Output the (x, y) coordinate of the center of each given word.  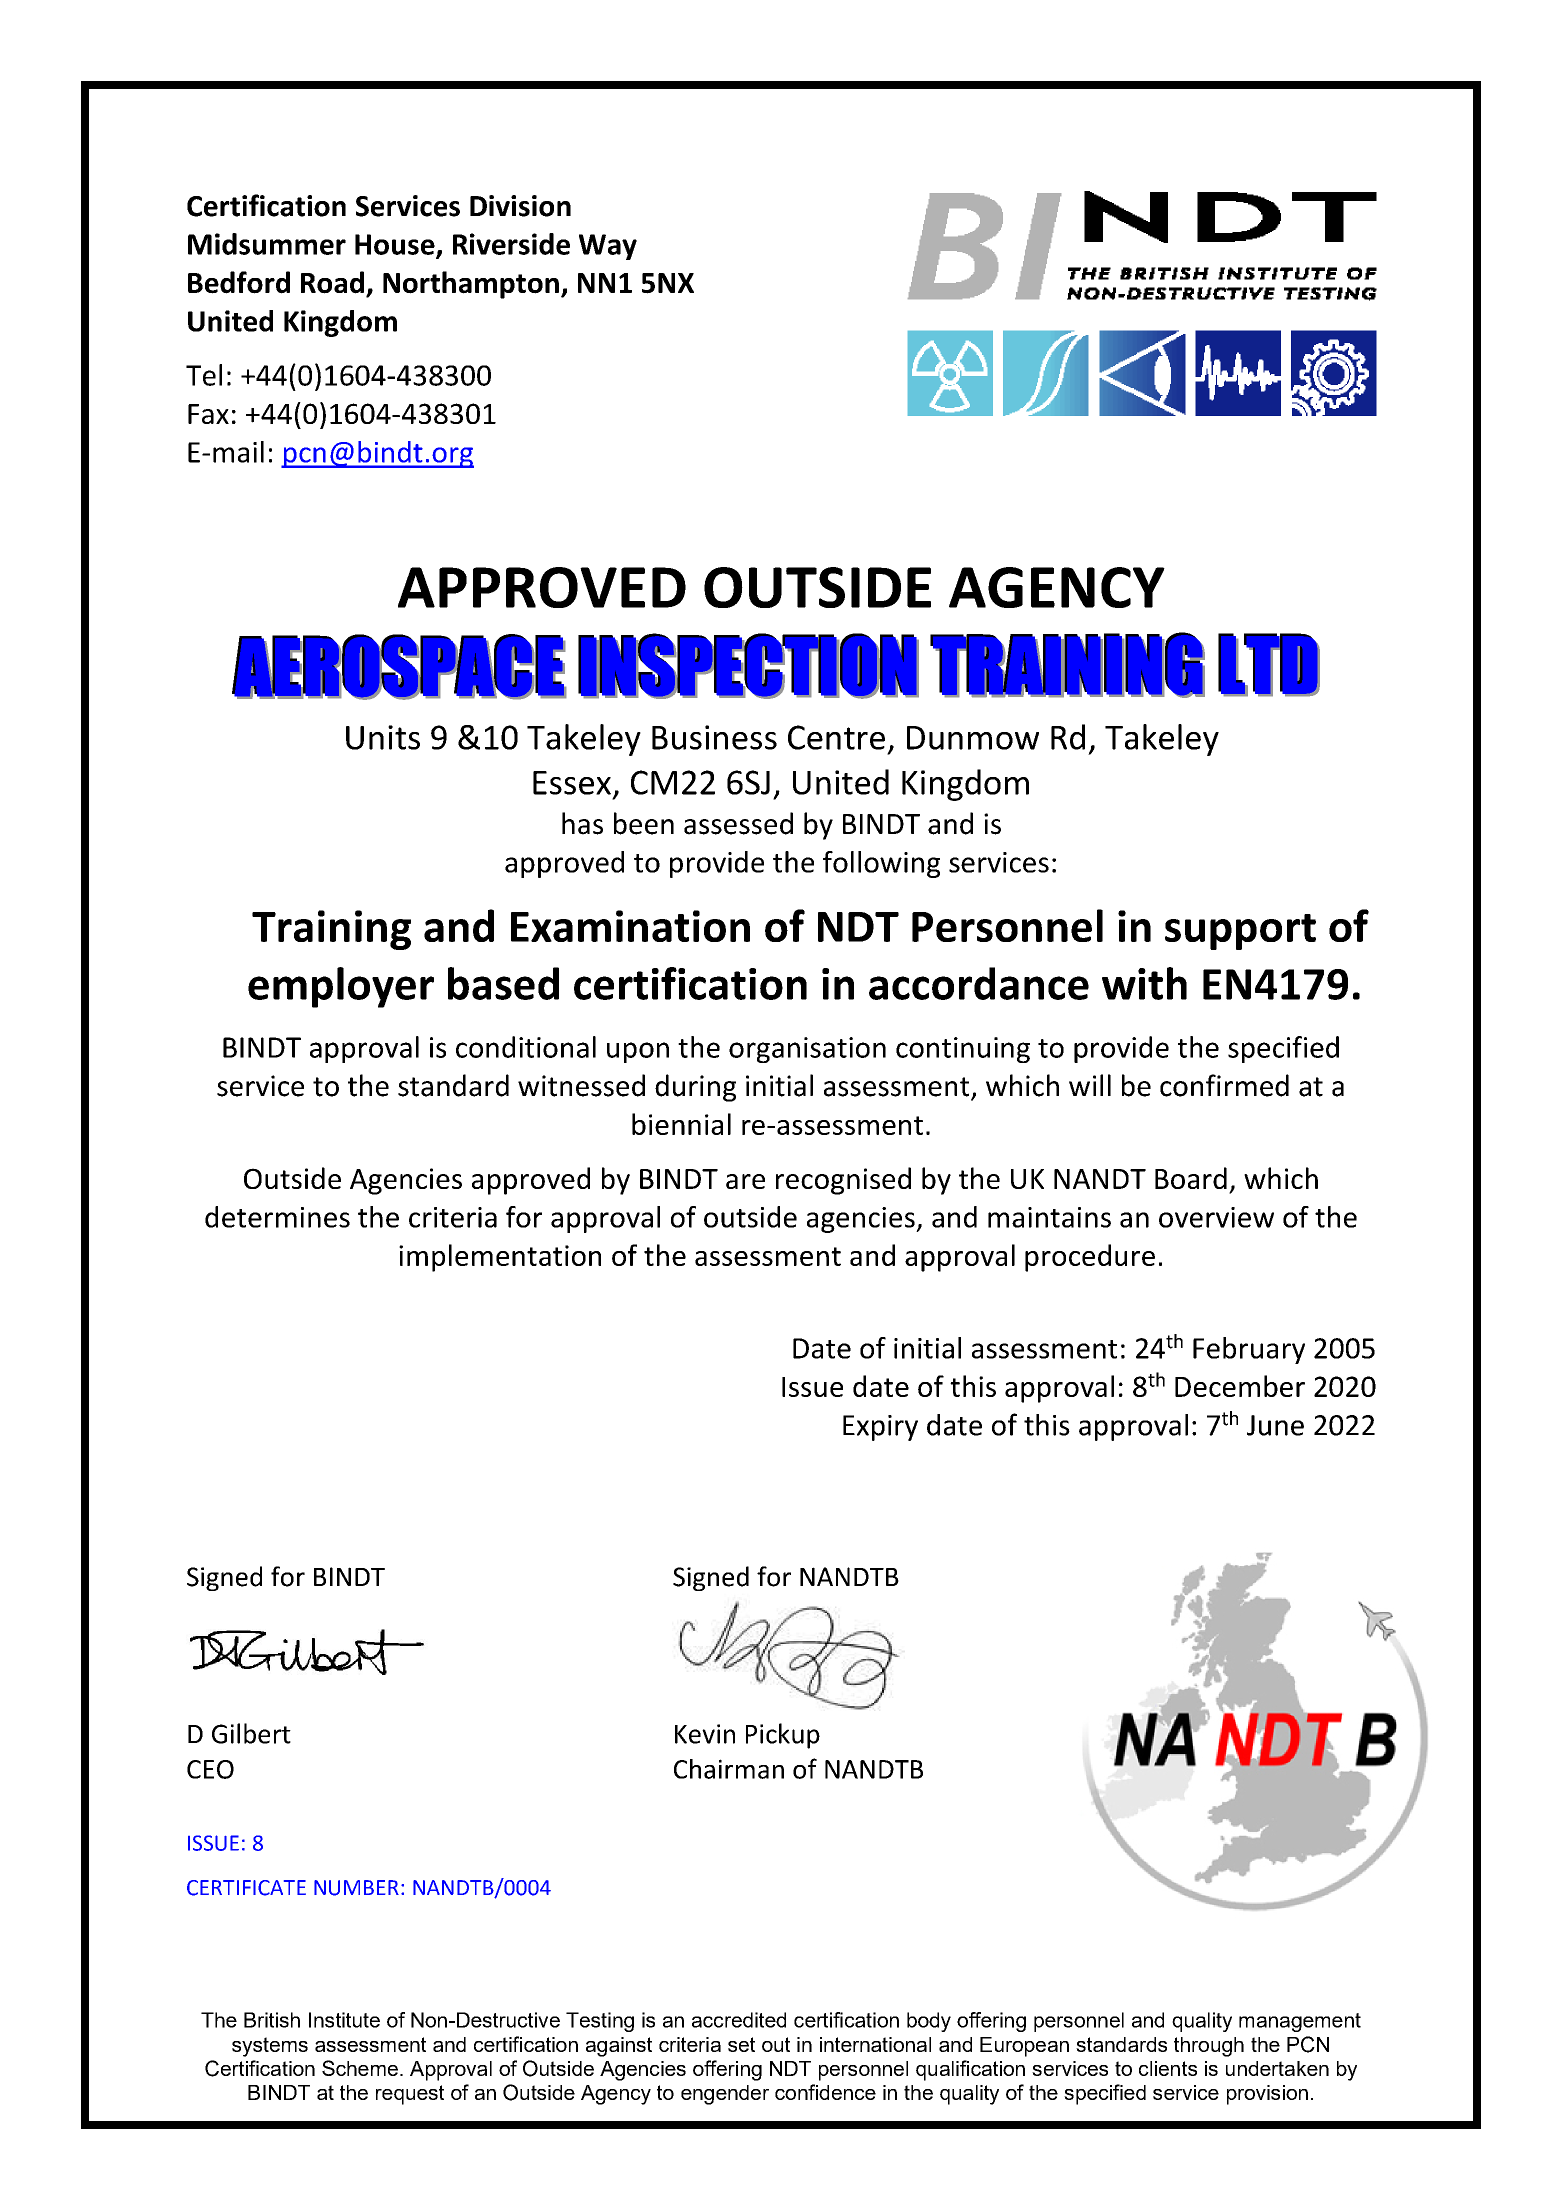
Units (383, 737)
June (1275, 1425)
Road (332, 282)
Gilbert (251, 1733)
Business (714, 737)
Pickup (783, 1736)
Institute (344, 2020)
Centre (836, 737)
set (741, 2044)
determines (277, 1217)
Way (608, 247)
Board (1191, 1178)
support (1240, 932)
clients (1168, 2068)
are (745, 1181)
